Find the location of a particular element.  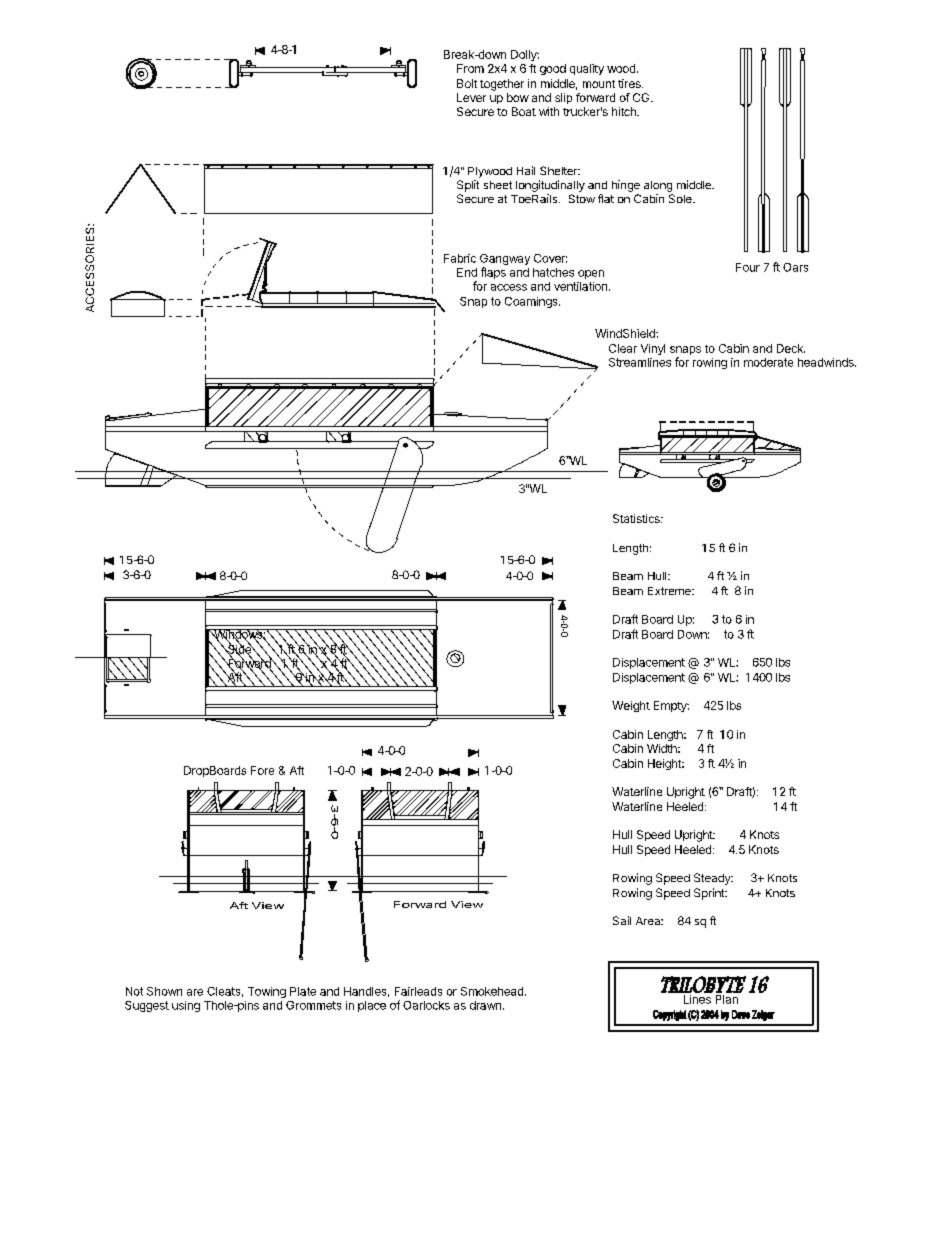

Side is located at coordinates (239, 649).
